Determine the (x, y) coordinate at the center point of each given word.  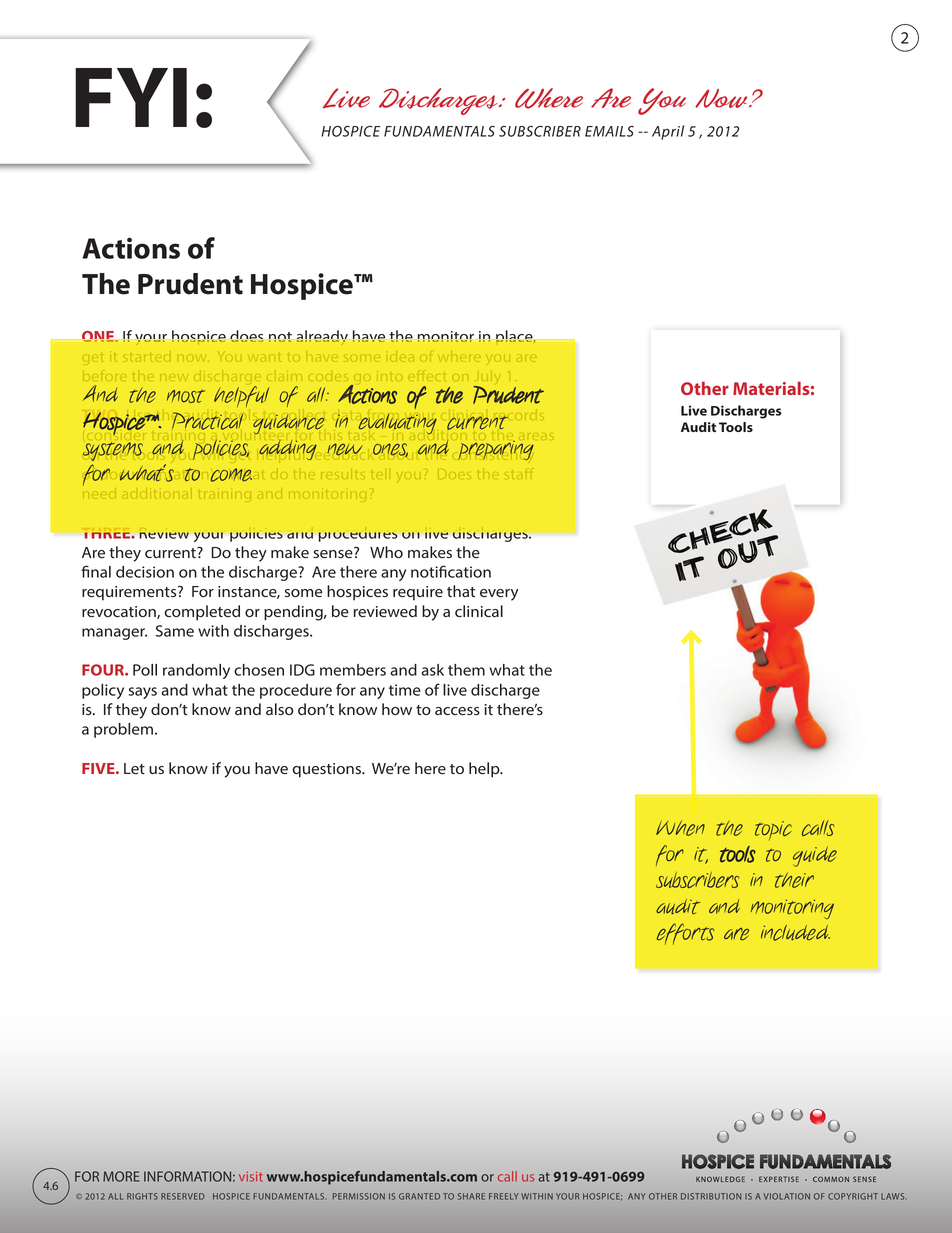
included (795, 933)
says (143, 693)
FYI (131, 97)
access (457, 711)
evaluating (398, 424)
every (499, 595)
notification (451, 571)
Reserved (183, 1196)
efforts (685, 934)
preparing (496, 450)
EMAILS (609, 131)
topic (773, 830)
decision (145, 572)
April (668, 132)
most (186, 396)
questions (328, 770)
